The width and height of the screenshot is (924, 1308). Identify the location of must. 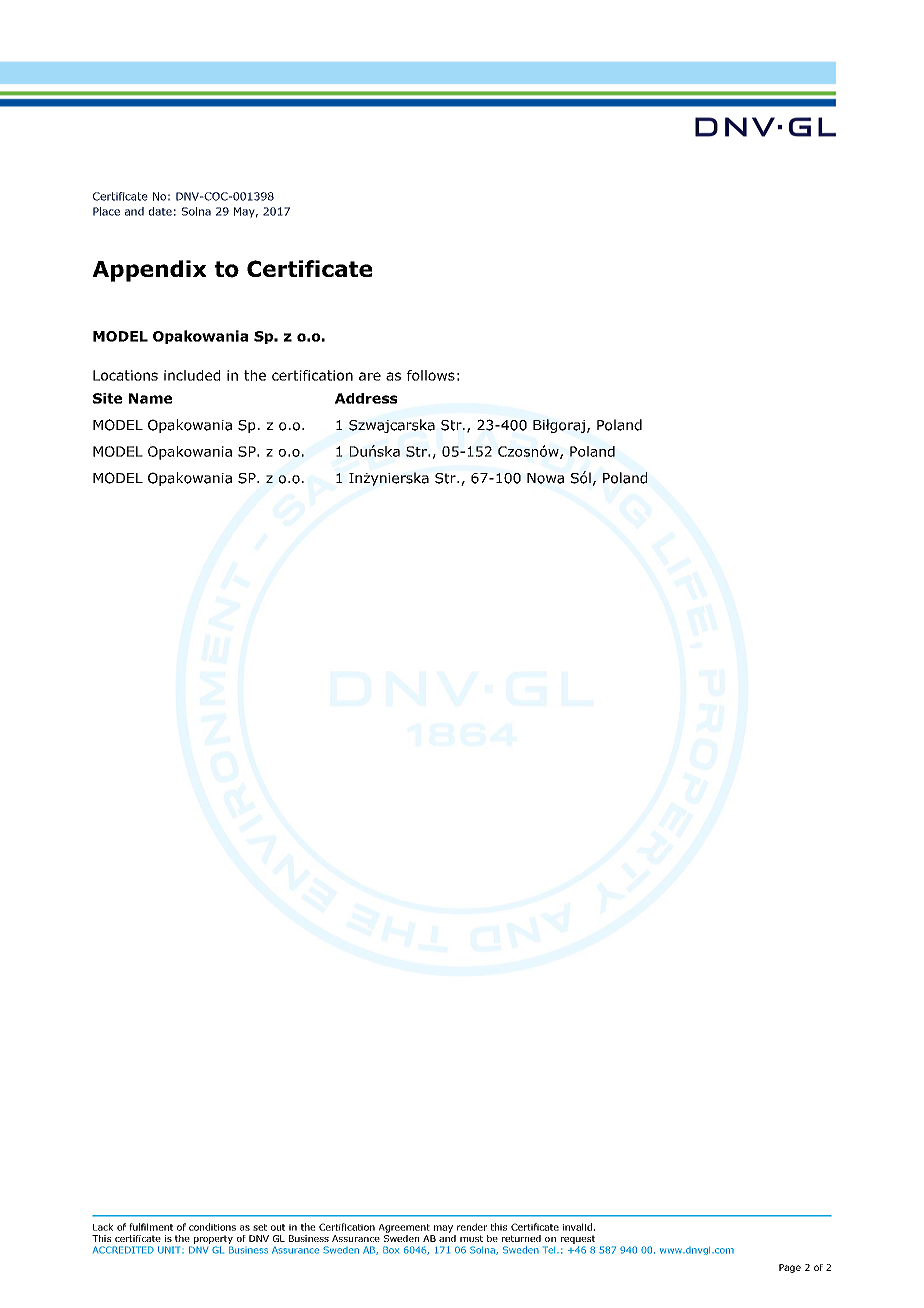
(471, 1238).
